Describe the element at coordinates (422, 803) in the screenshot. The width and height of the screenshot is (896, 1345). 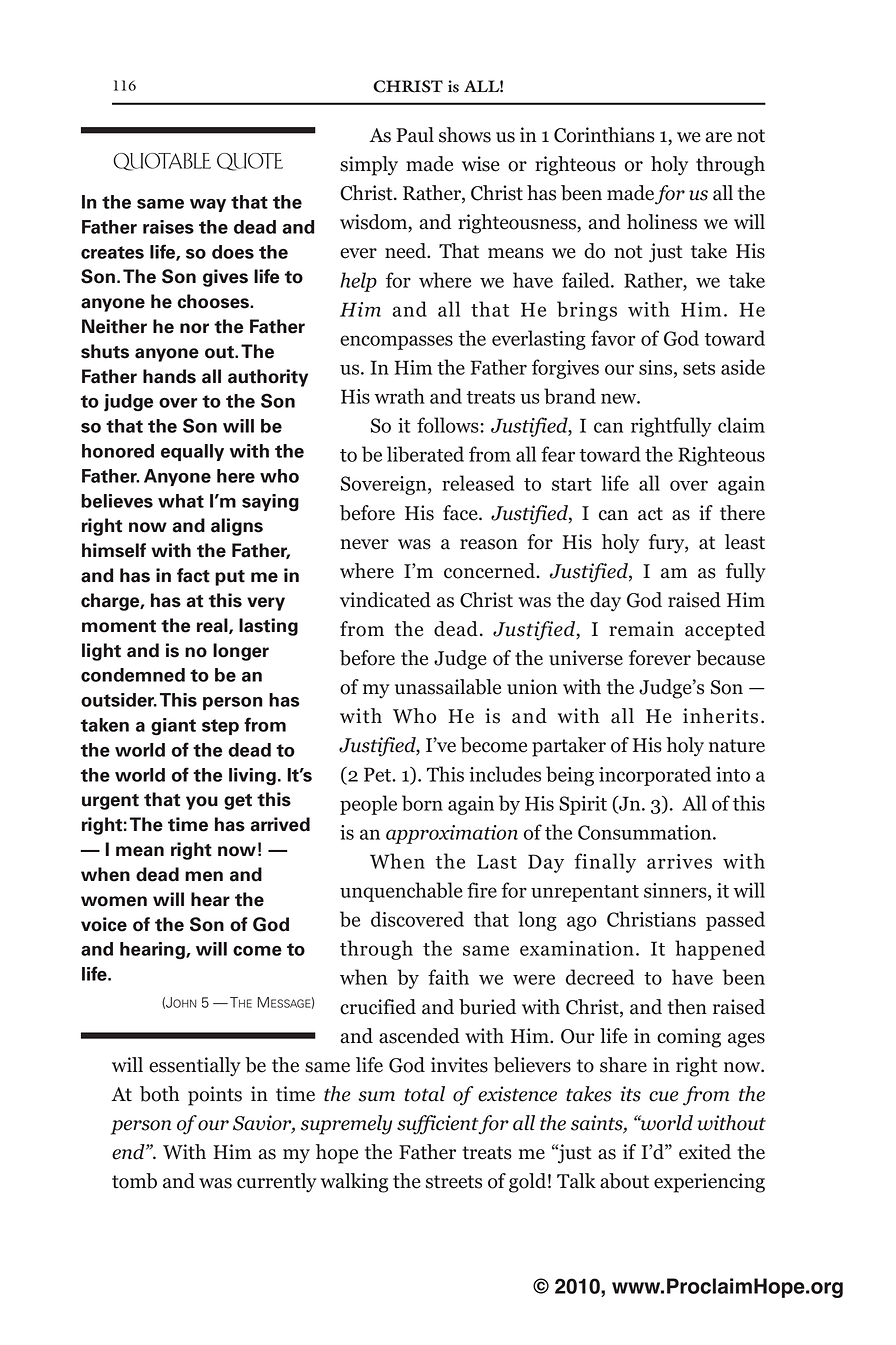
I see `born` at that location.
